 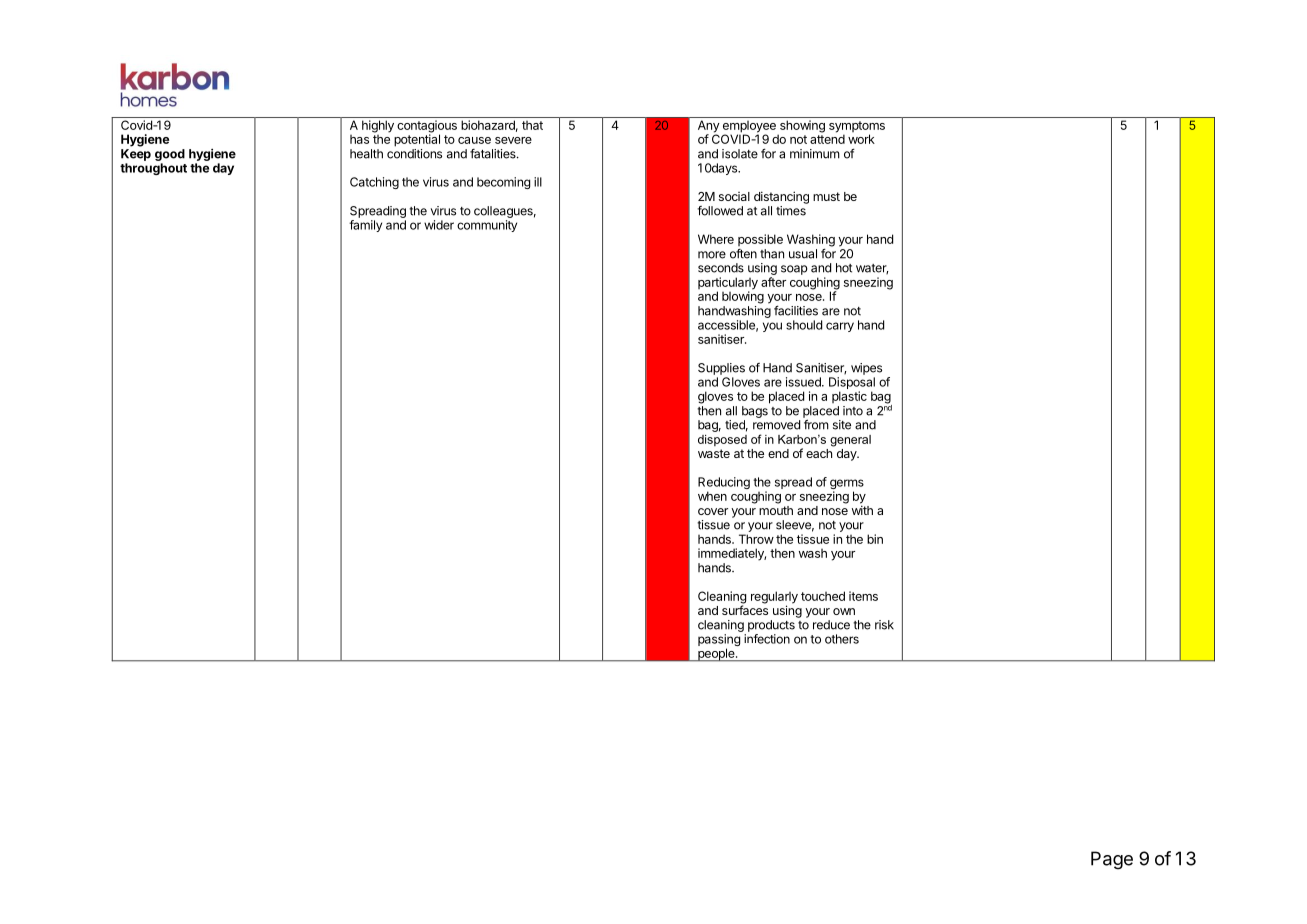 I want to click on others, so click(x=842, y=639).
